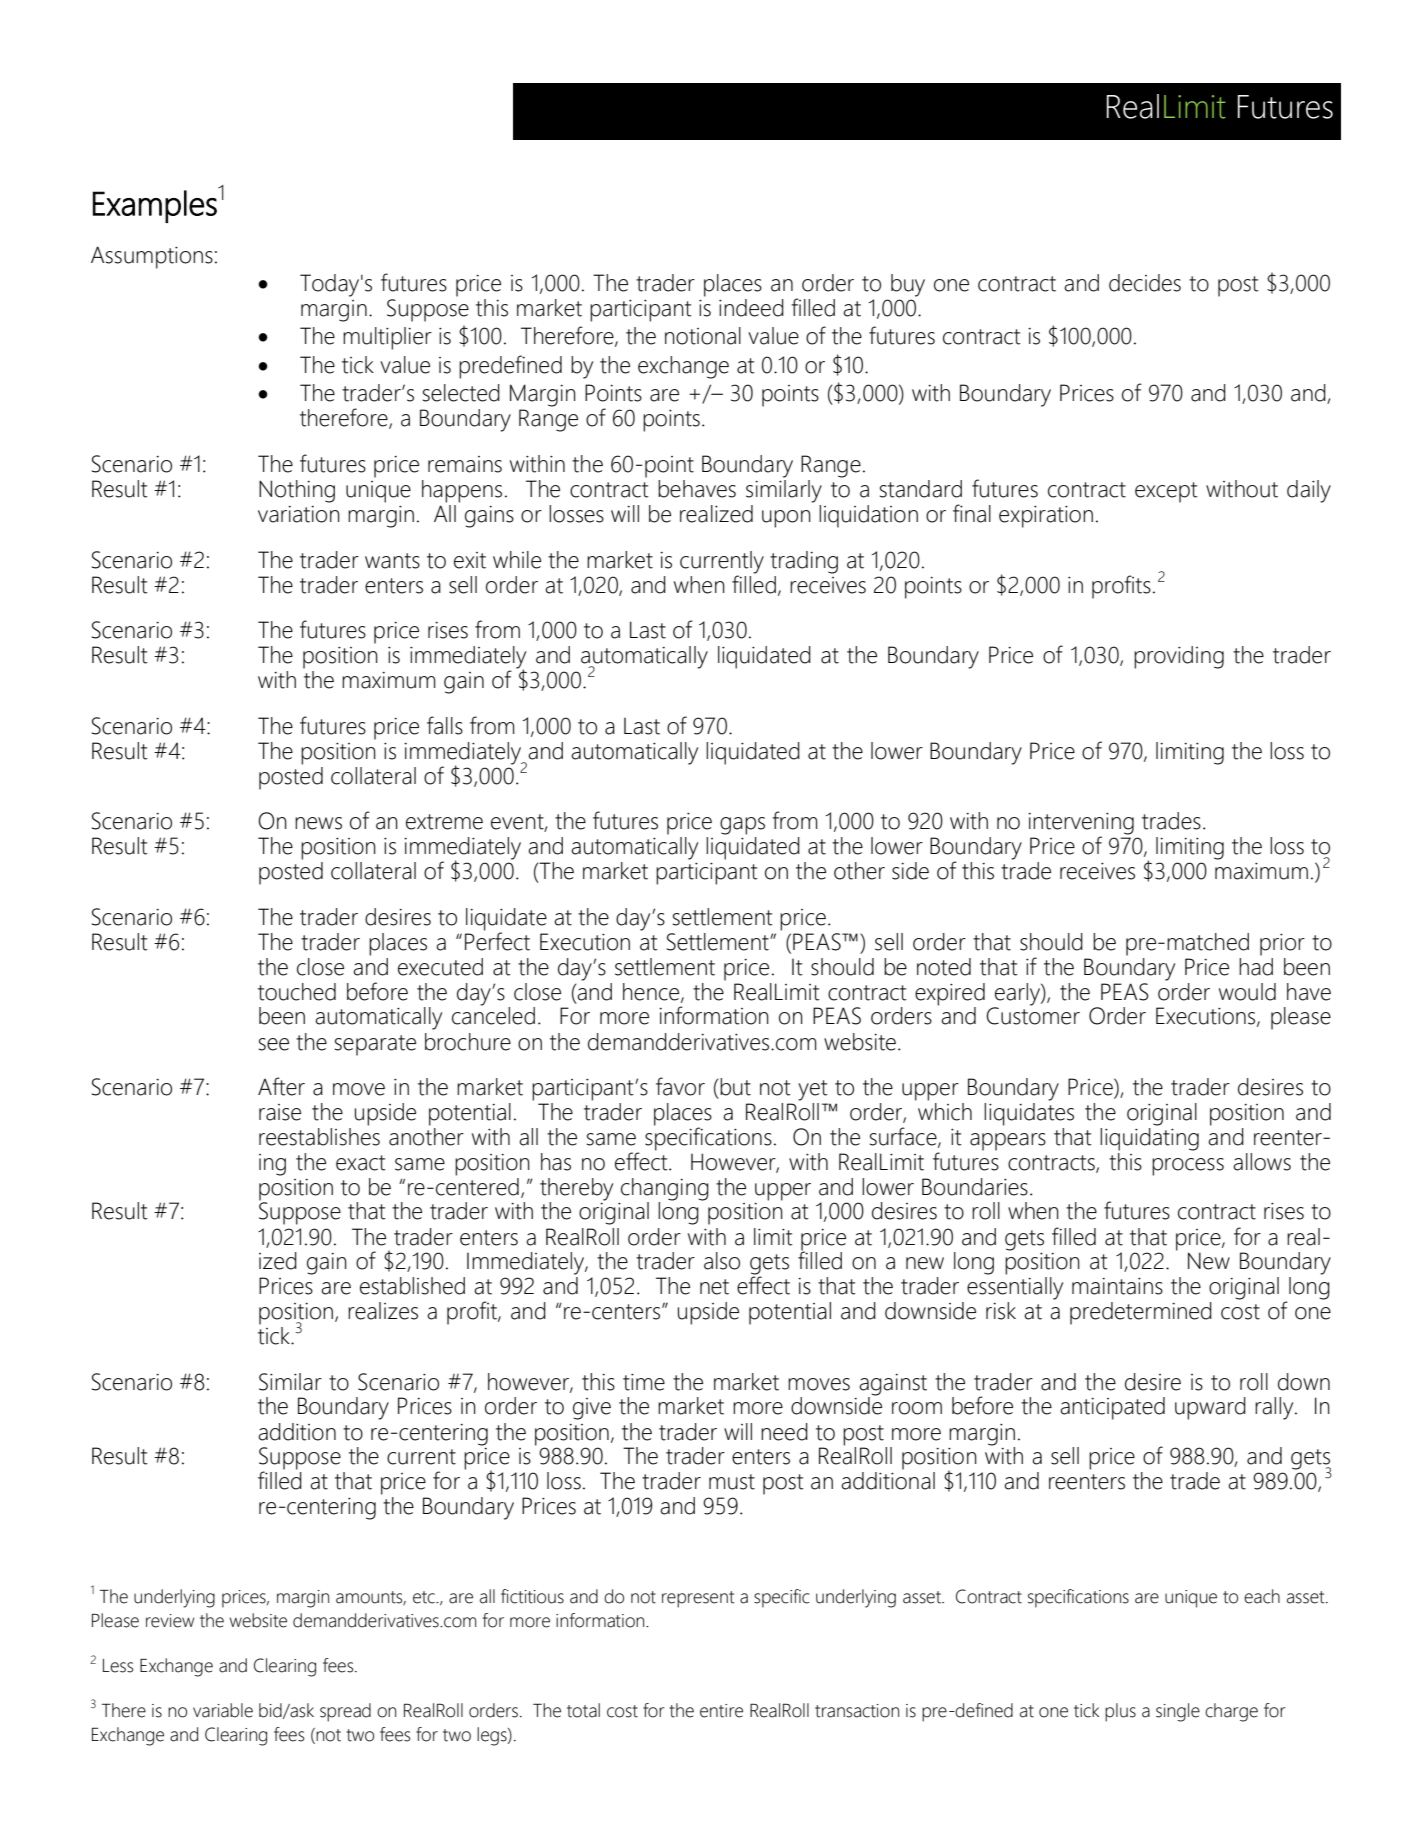 The image size is (1423, 1841). I want to click on decides, so click(1145, 283).
